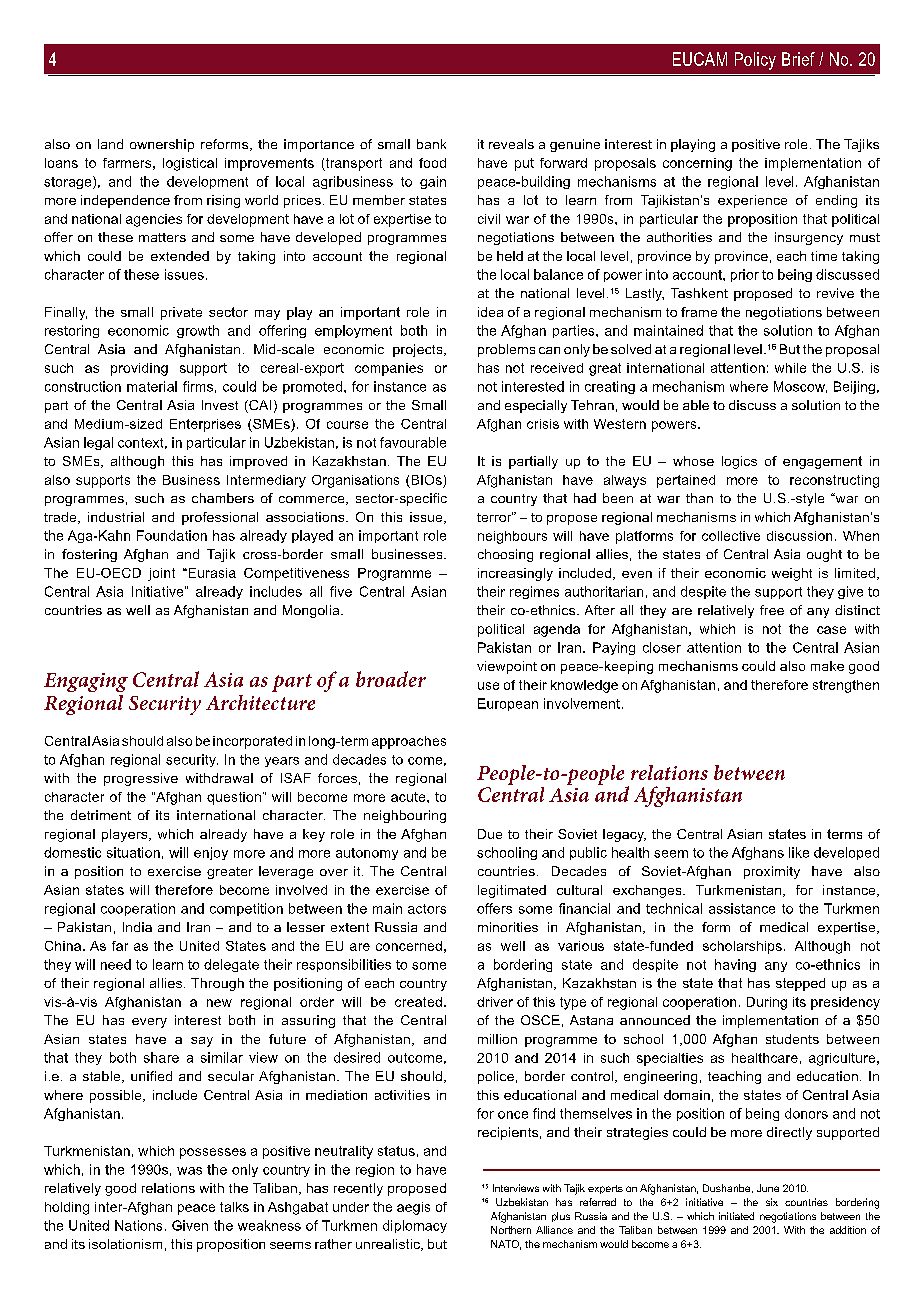 This screenshot has width=924, height=1308. I want to click on Engaging, so click(86, 682).
